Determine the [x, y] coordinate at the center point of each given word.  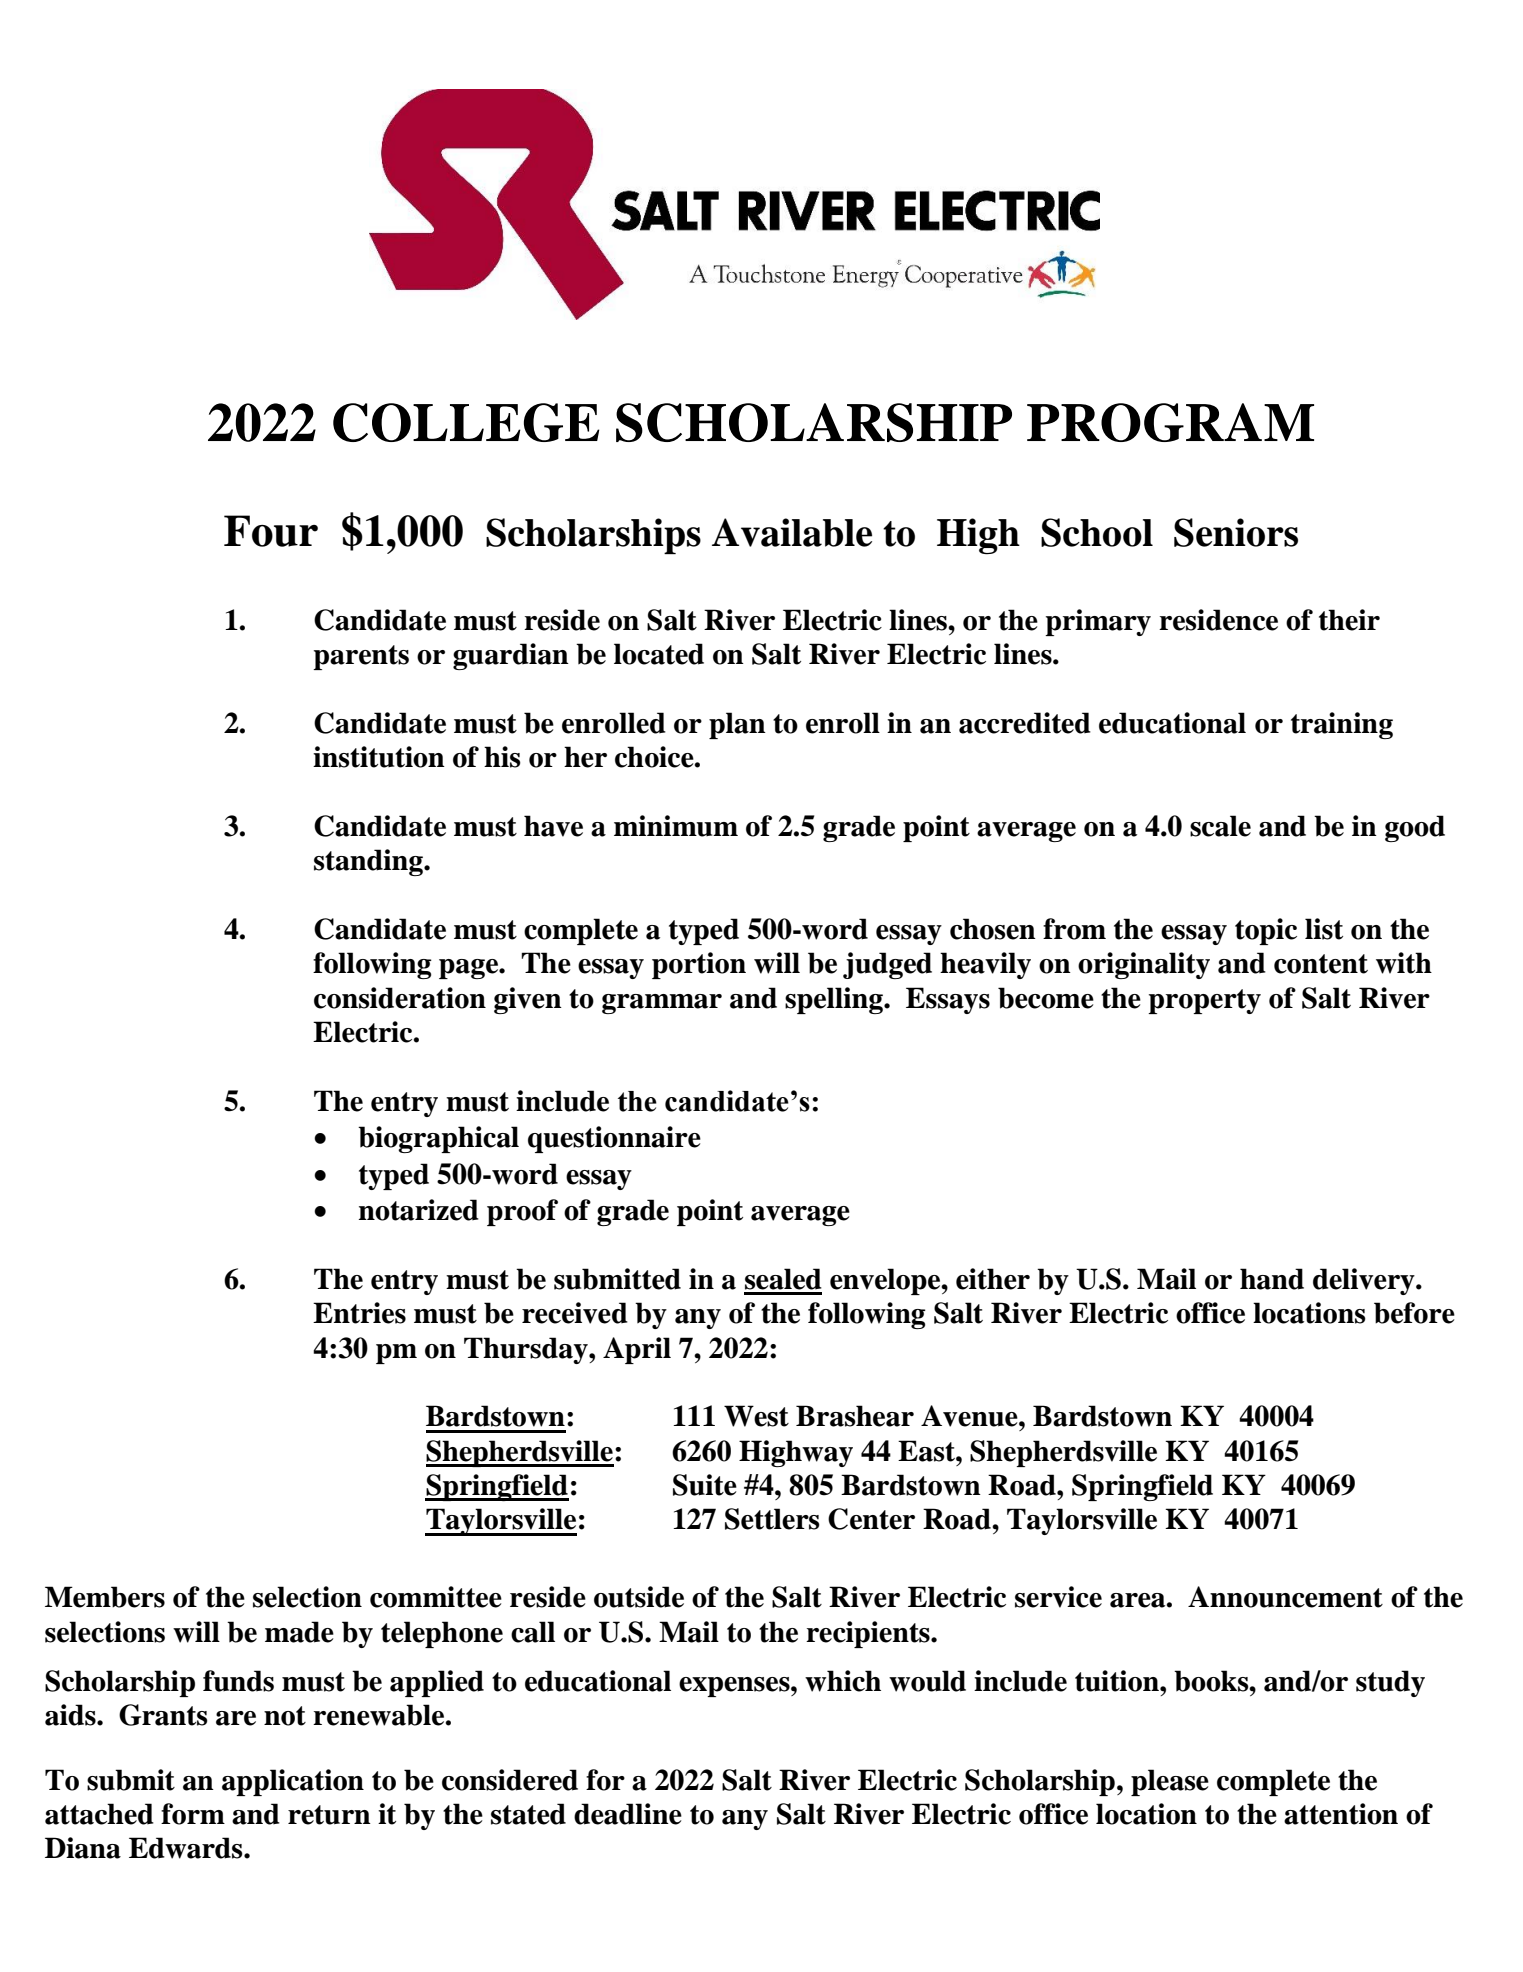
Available [792, 532]
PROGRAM [1170, 422]
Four [271, 531]
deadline [628, 1814]
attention [1341, 1814]
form [193, 1814]
